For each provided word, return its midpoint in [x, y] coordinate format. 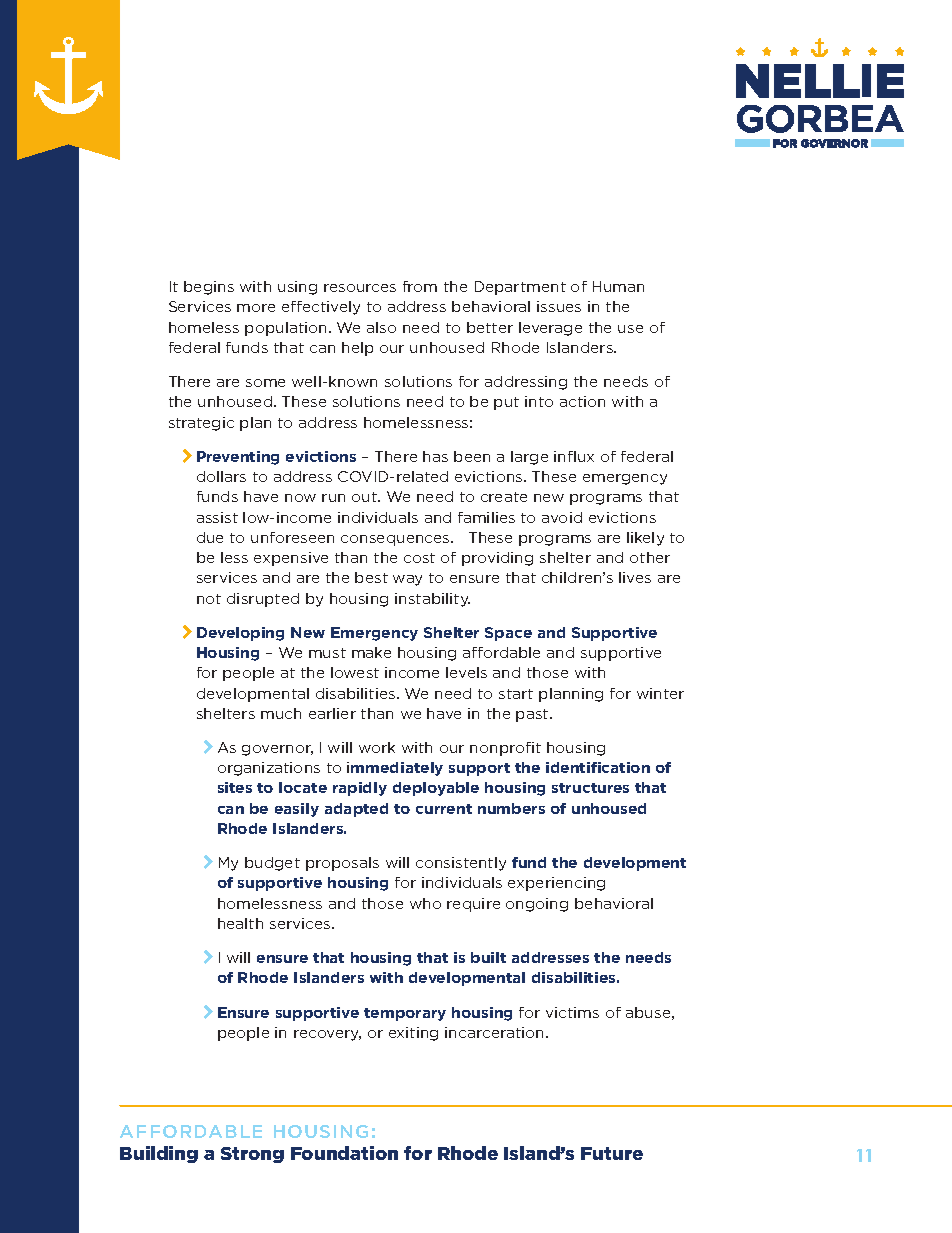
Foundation [344, 1153]
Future [612, 1153]
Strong [252, 1155]
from [420, 286]
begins [209, 288]
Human [618, 286]
